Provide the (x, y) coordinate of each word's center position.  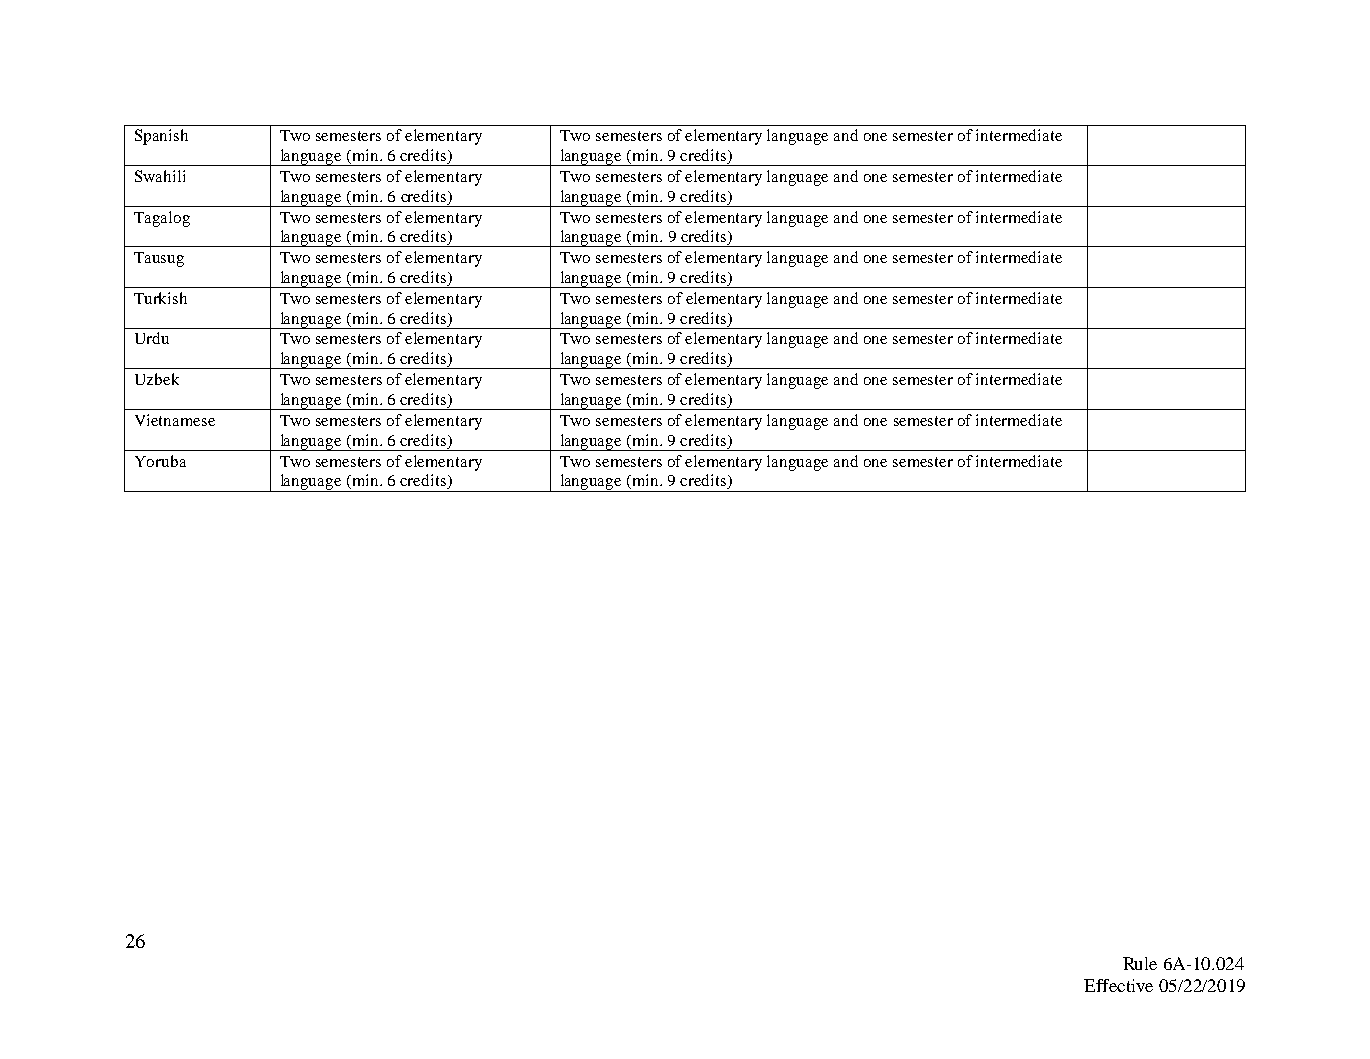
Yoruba (160, 461)
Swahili (160, 176)
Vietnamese (175, 420)
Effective (1118, 985)
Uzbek (157, 379)
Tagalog (162, 219)
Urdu (152, 338)
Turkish (160, 298)
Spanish (161, 137)
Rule (1140, 963)
